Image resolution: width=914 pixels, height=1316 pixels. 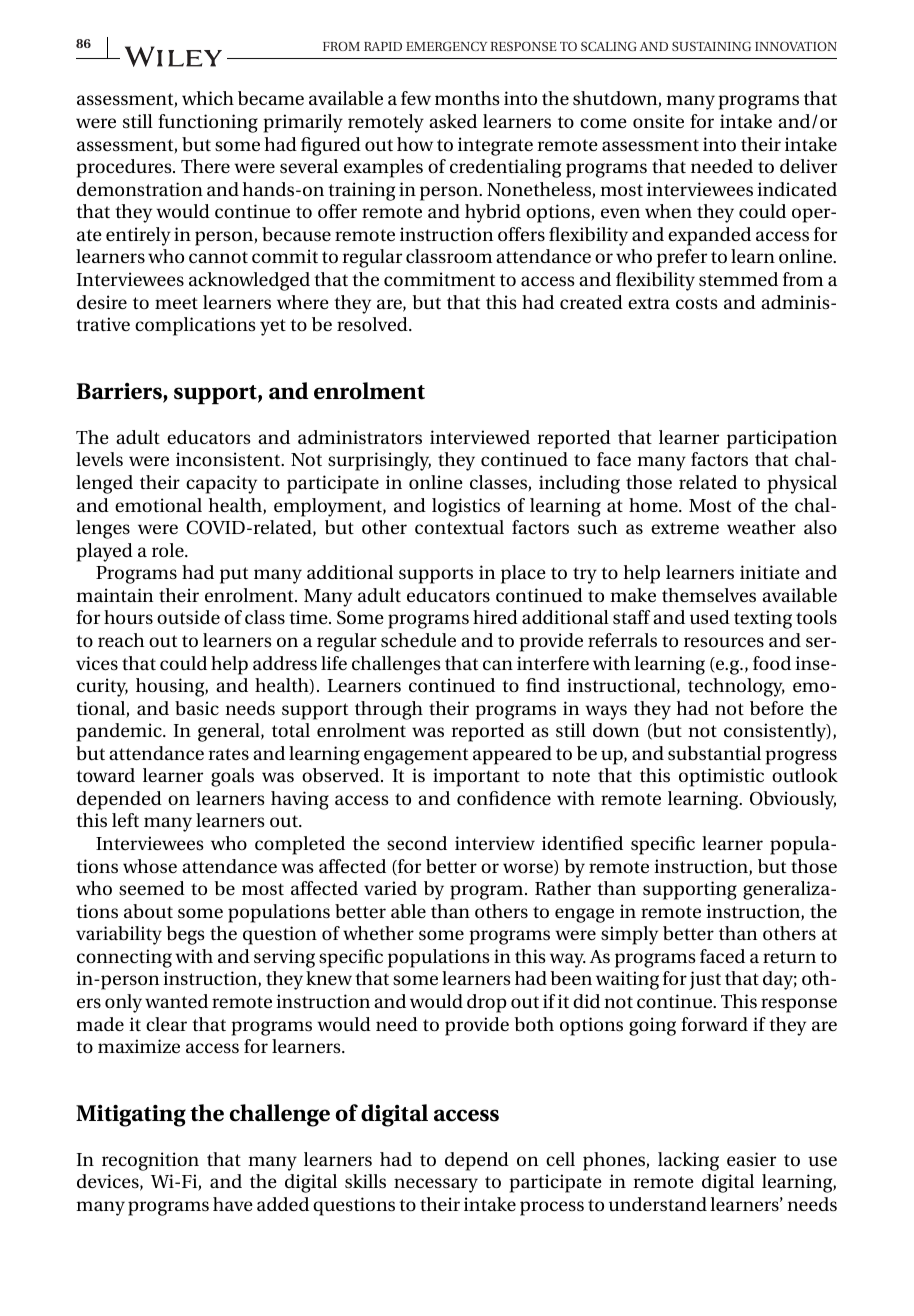 What do you see at coordinates (176, 303) in the document?
I see `meet` at bounding box center [176, 303].
